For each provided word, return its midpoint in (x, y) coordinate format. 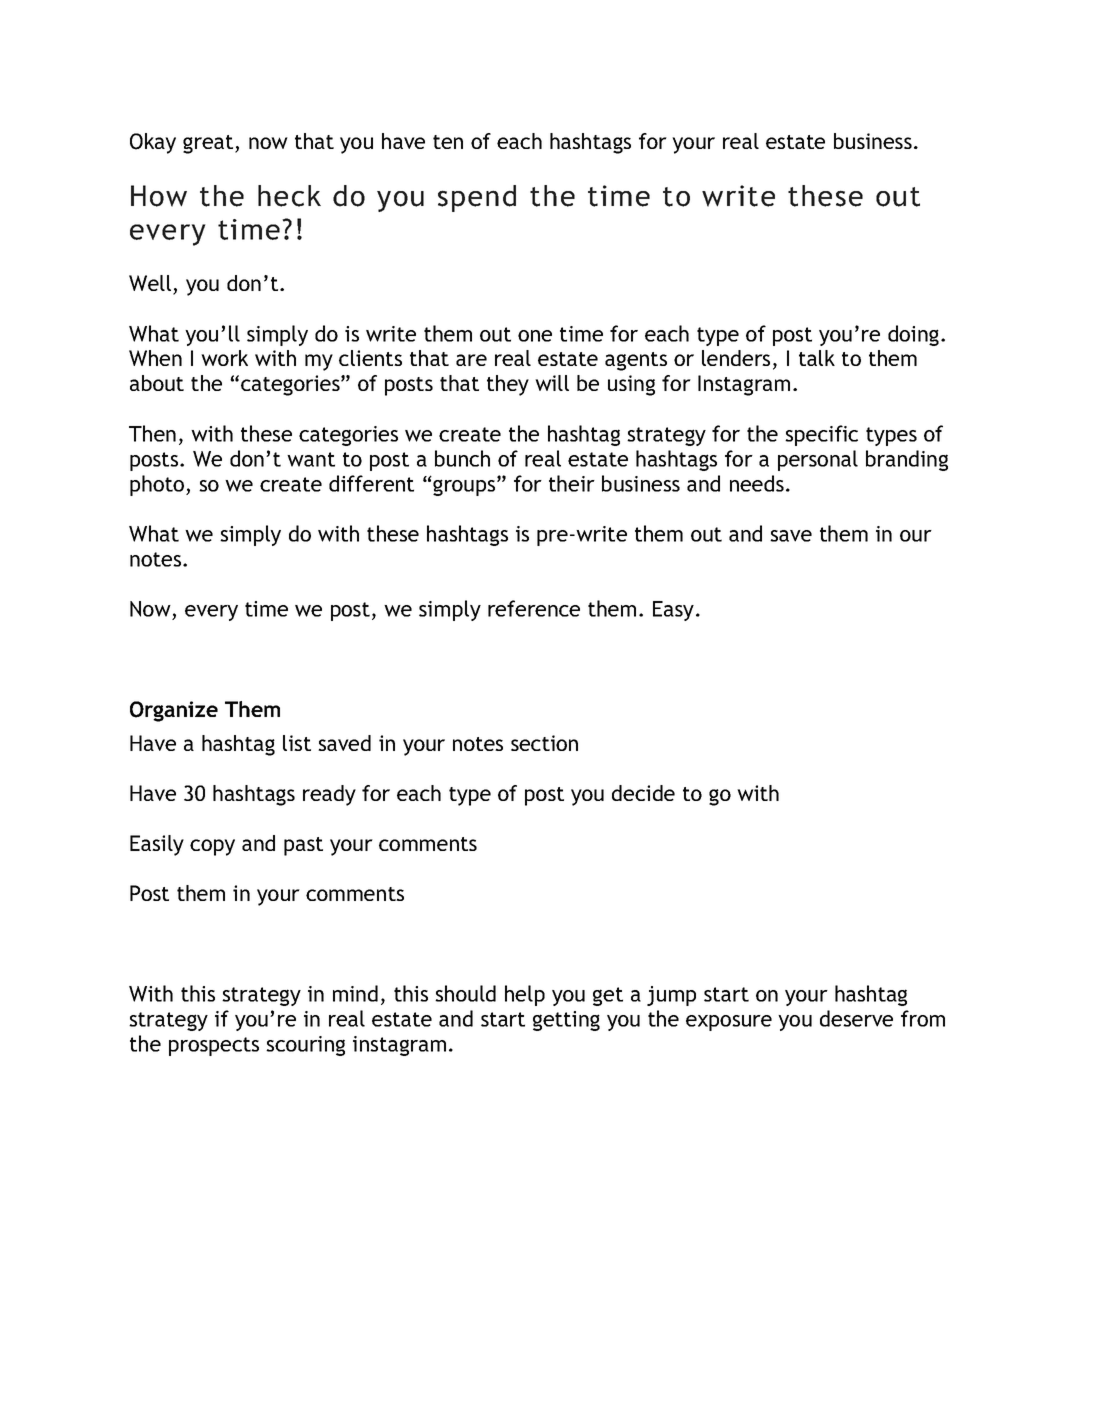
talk (817, 358)
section (544, 743)
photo (157, 485)
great (209, 144)
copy (212, 847)
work (224, 358)
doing (915, 335)
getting (566, 1021)
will (552, 383)
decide (643, 793)
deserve (856, 1018)
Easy (673, 611)
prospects (214, 1046)
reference (534, 608)
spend (477, 198)
